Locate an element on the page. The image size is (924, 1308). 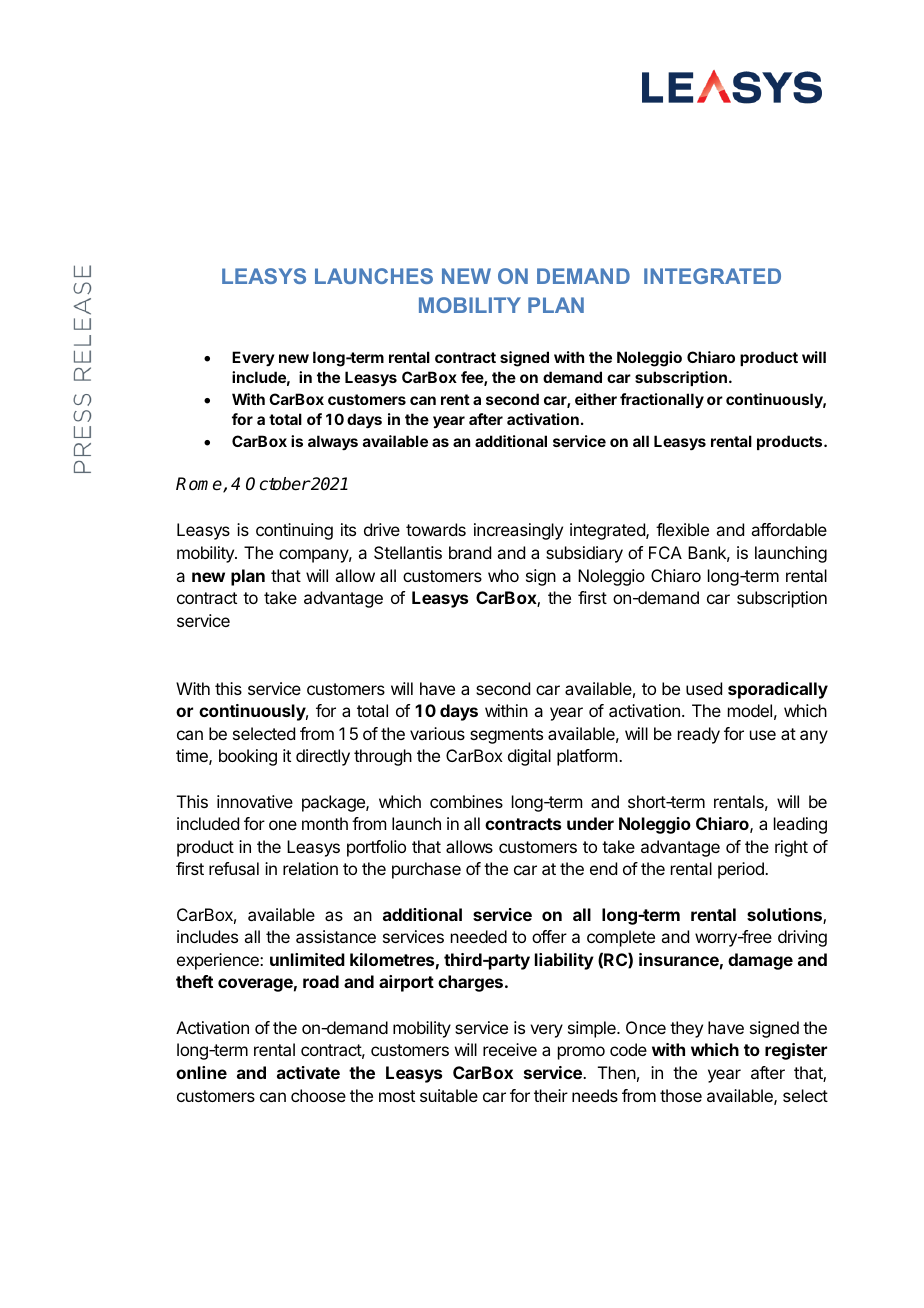
either is located at coordinates (596, 399).
